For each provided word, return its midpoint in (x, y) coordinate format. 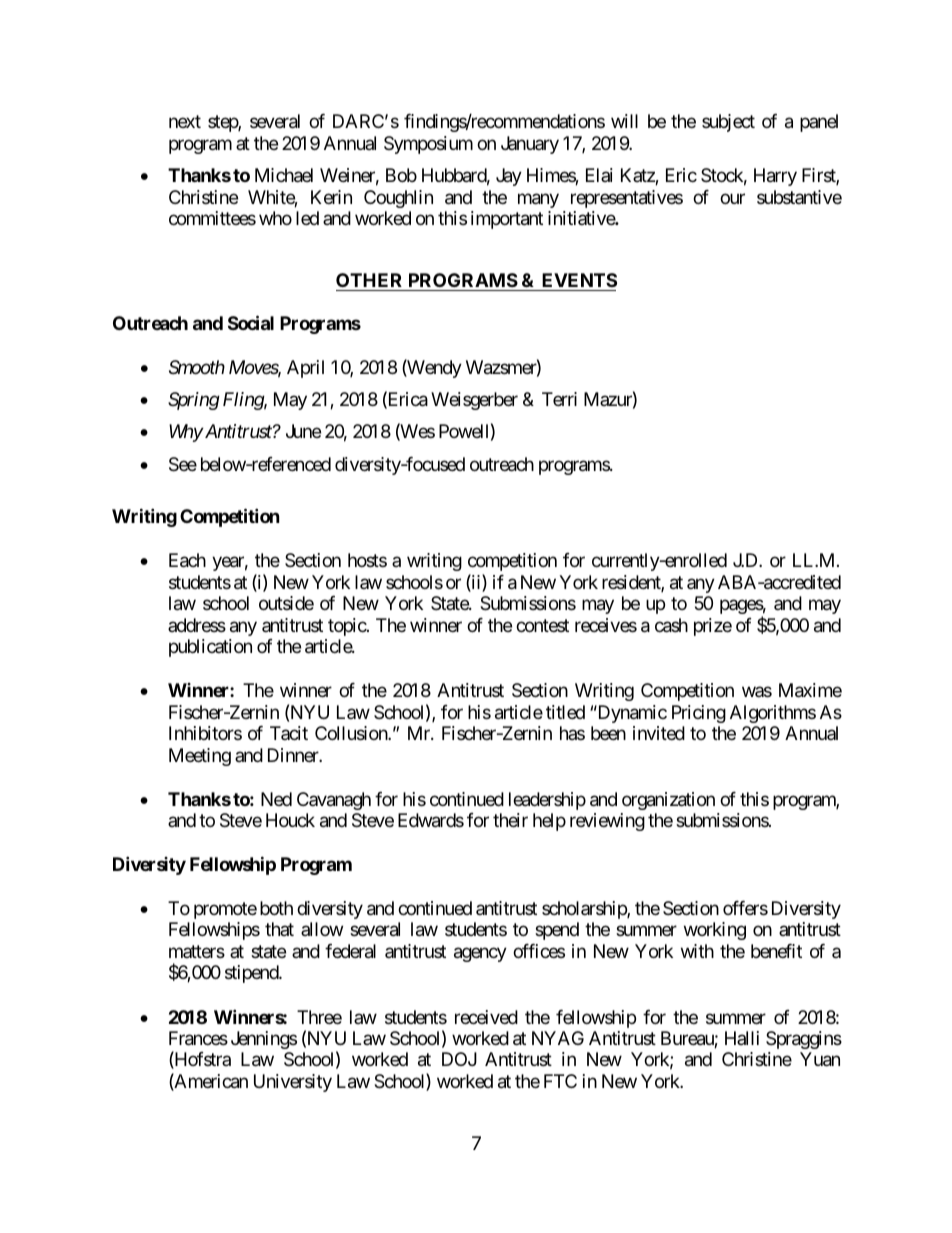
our (732, 198)
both (276, 908)
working (715, 931)
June (303, 431)
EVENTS (579, 280)
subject (728, 123)
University (293, 1083)
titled (565, 712)
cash (671, 625)
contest (542, 625)
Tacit (289, 733)
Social (251, 322)
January (530, 145)
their (510, 820)
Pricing (699, 714)
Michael (284, 175)
